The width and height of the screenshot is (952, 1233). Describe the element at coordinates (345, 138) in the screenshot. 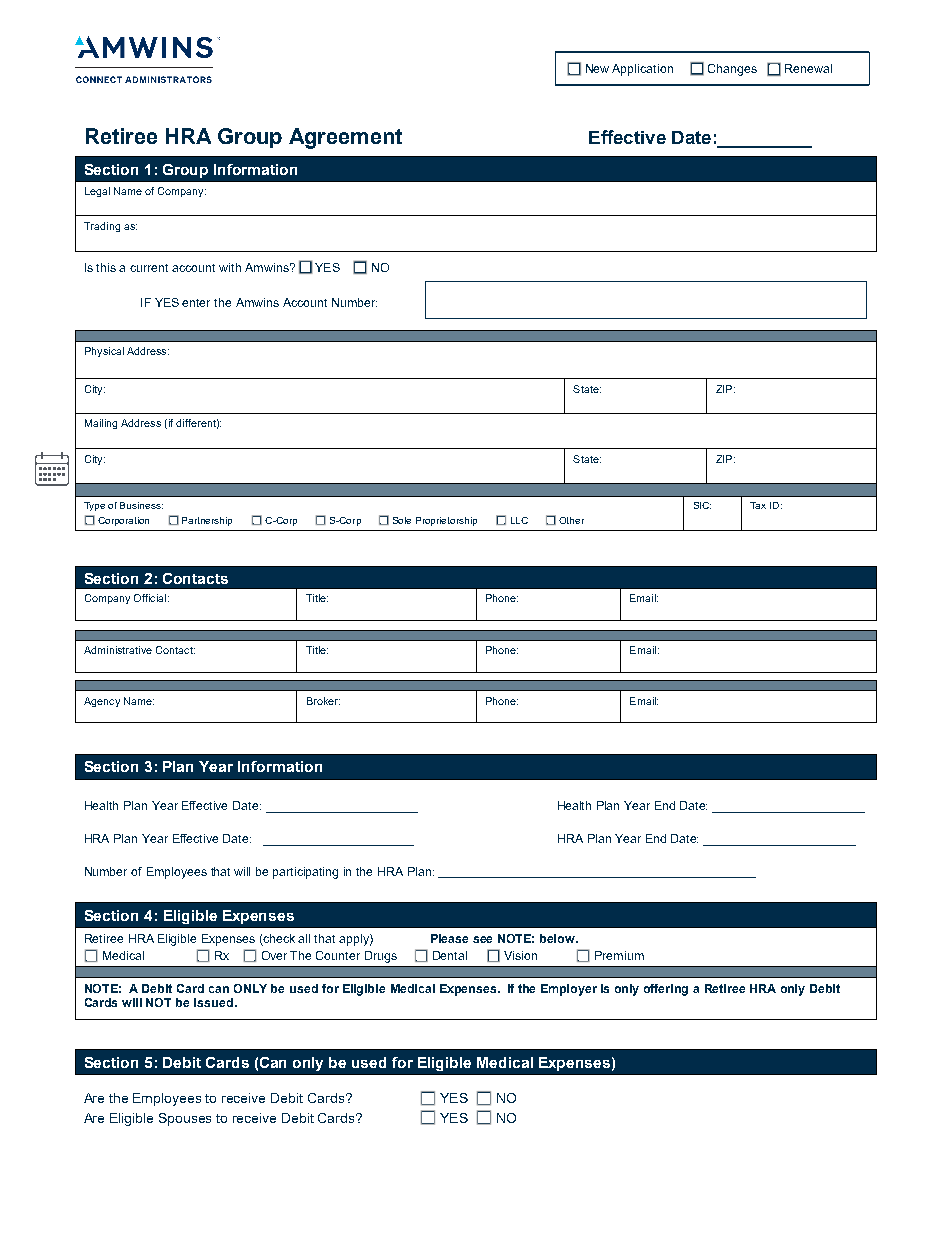

I see `Agreement` at that location.
